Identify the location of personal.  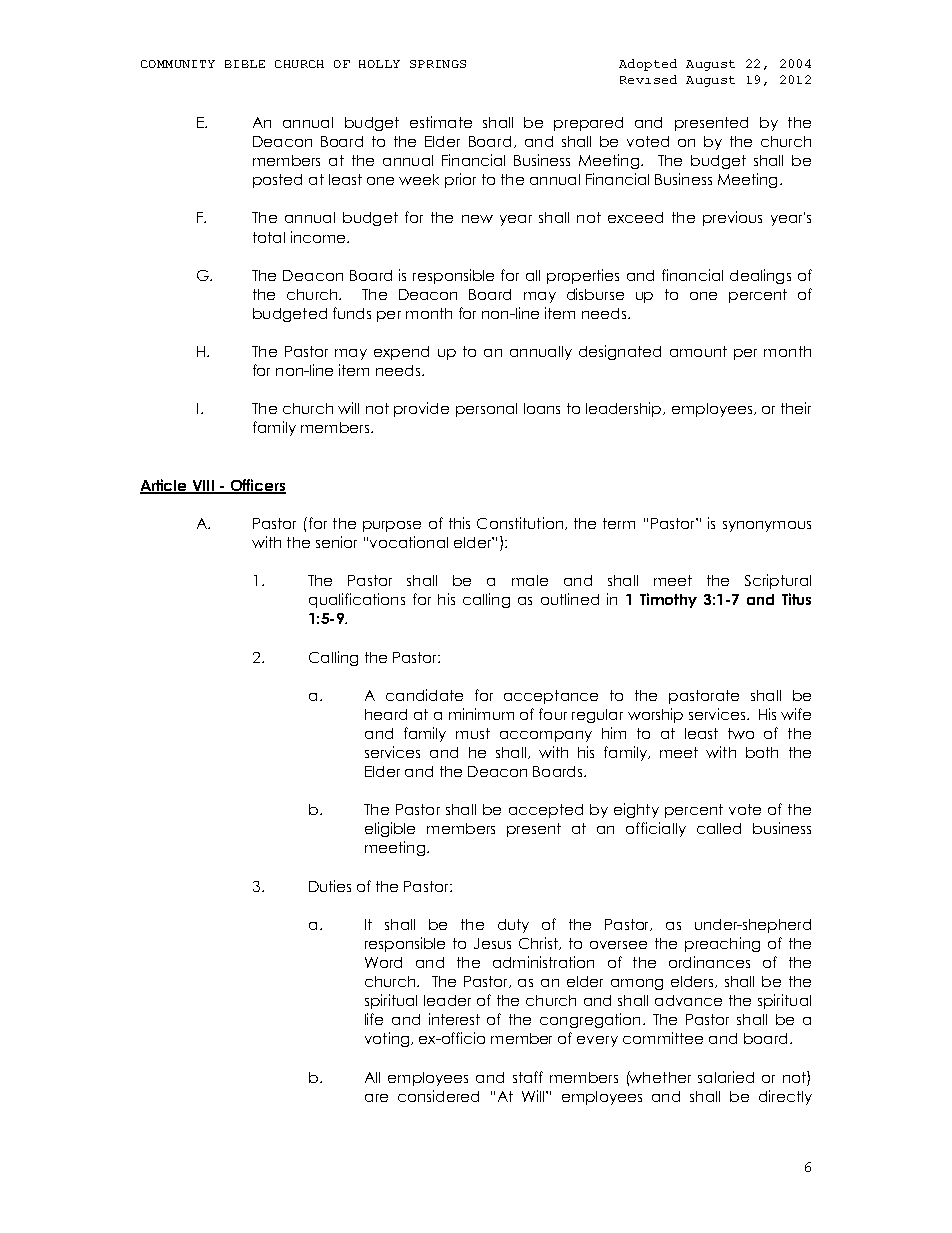
(486, 410).
